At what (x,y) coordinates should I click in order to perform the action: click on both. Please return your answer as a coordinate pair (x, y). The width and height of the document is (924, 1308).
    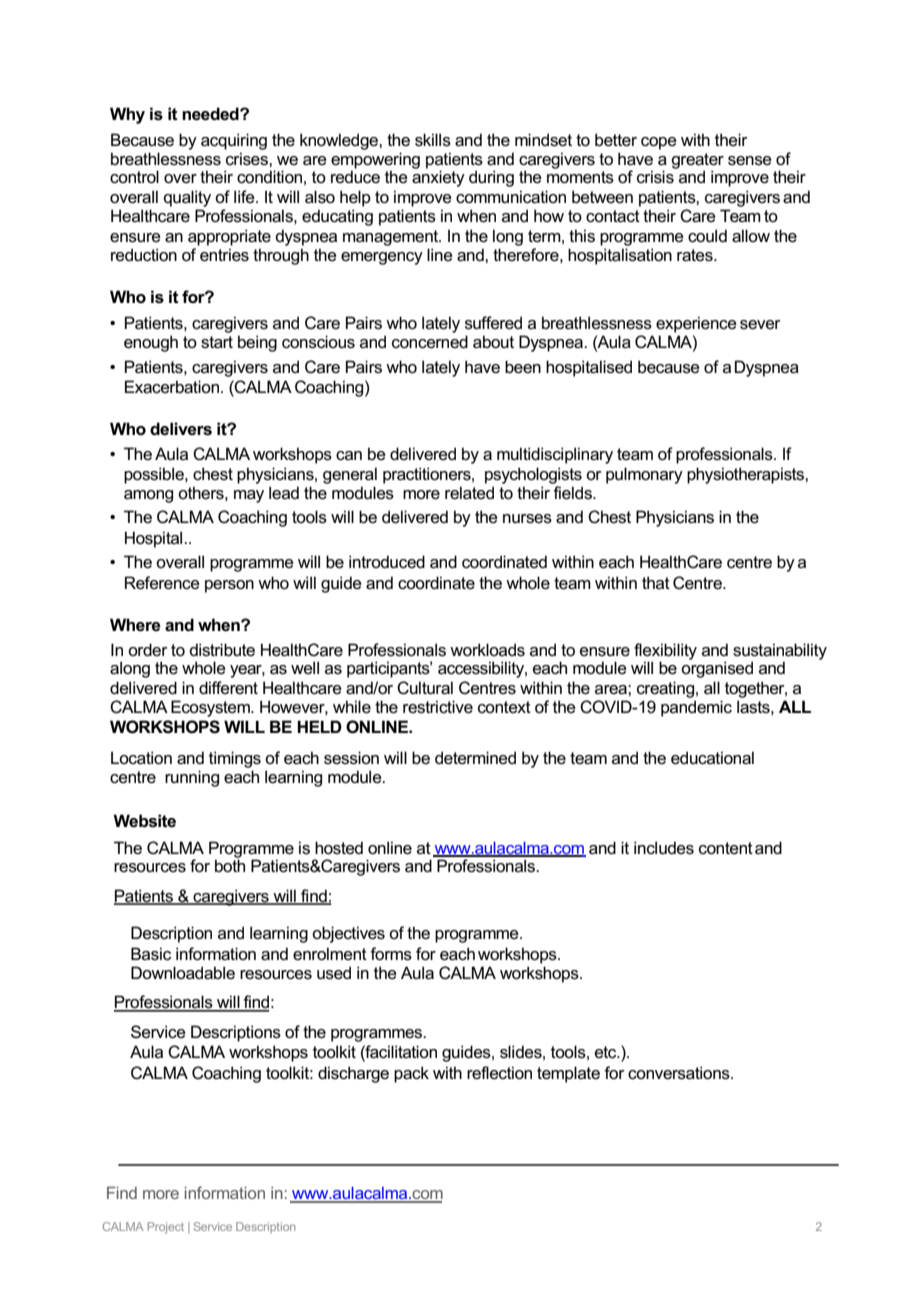
    Looking at the image, I should click on (230, 865).
